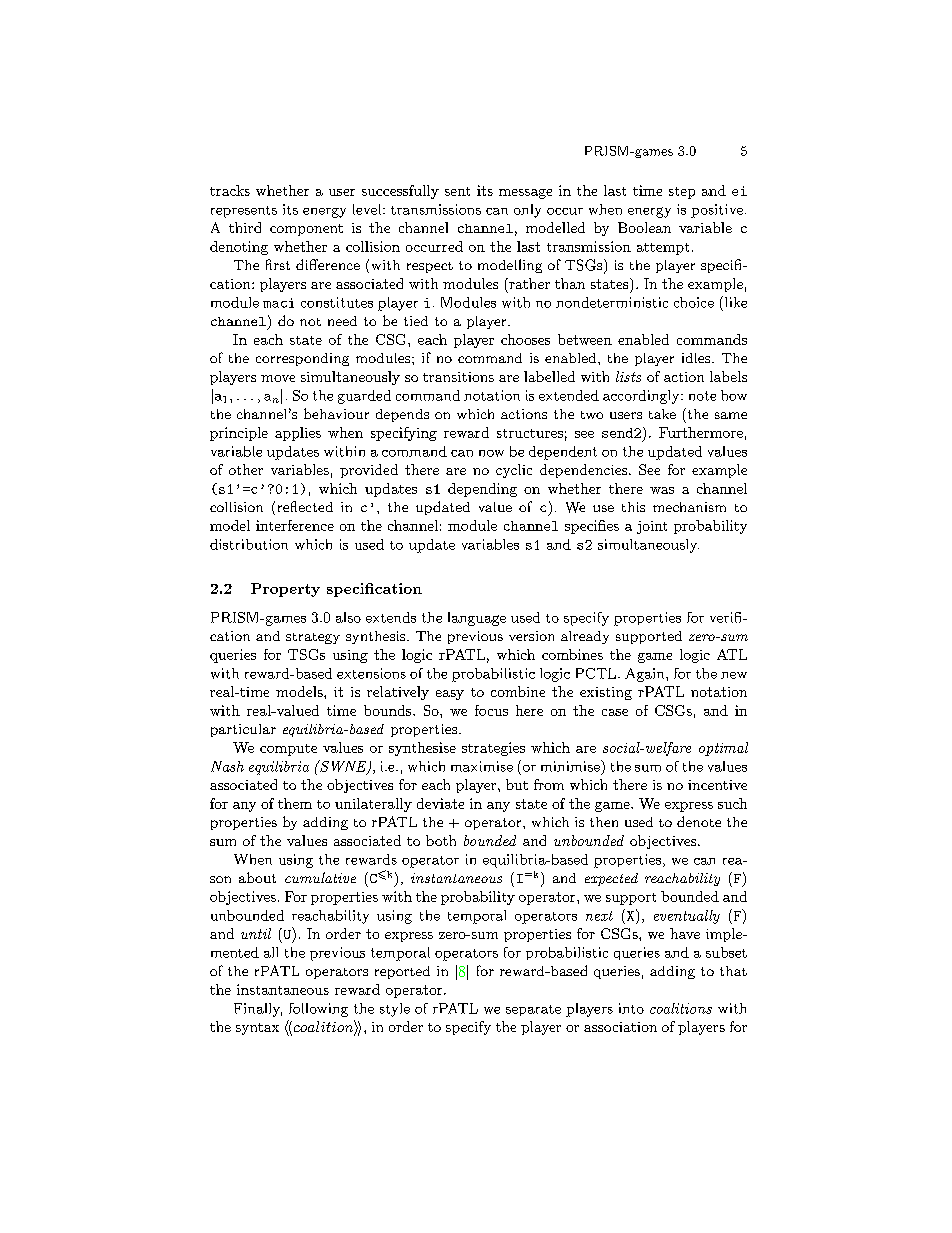 The height and width of the image is (1233, 952). I want to click on Property, so click(285, 590).
